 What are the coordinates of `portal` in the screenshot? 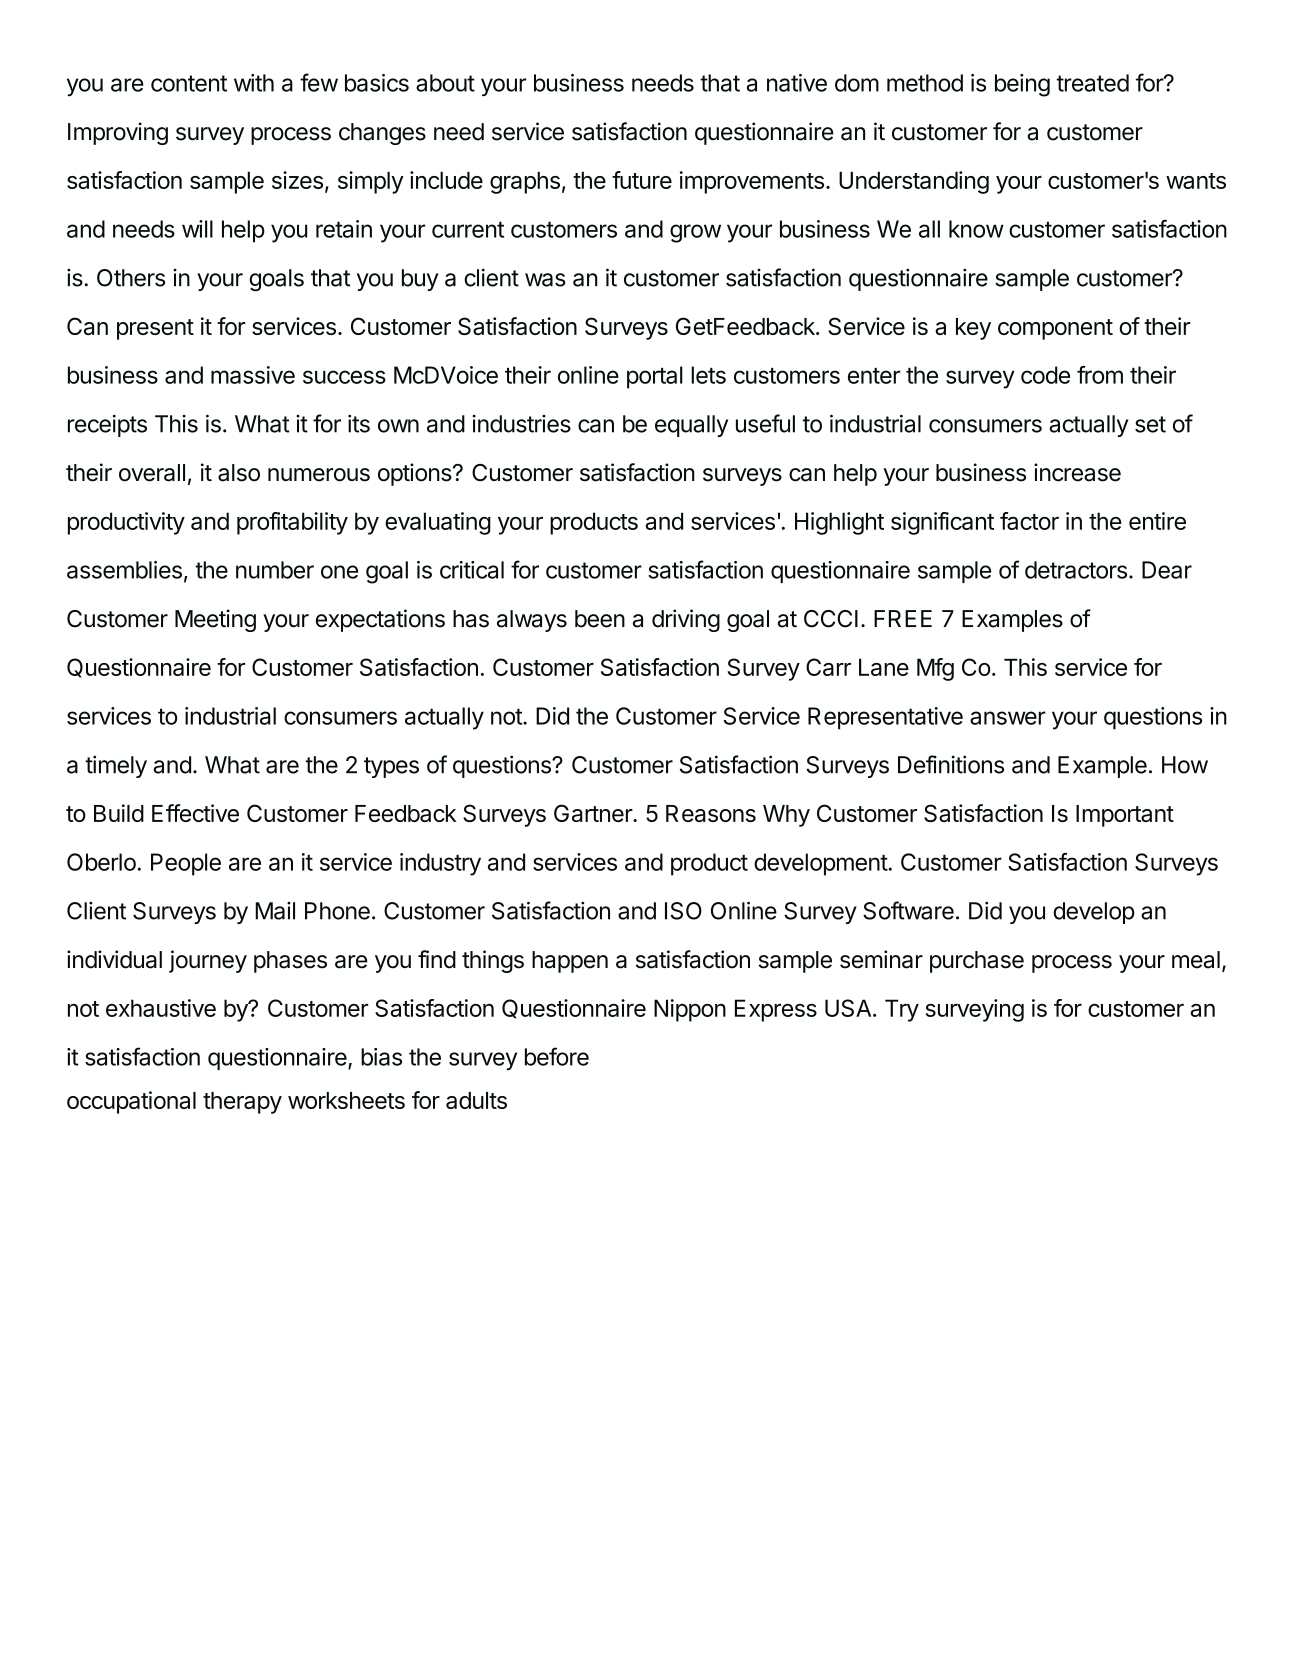 It's located at (655, 377).
